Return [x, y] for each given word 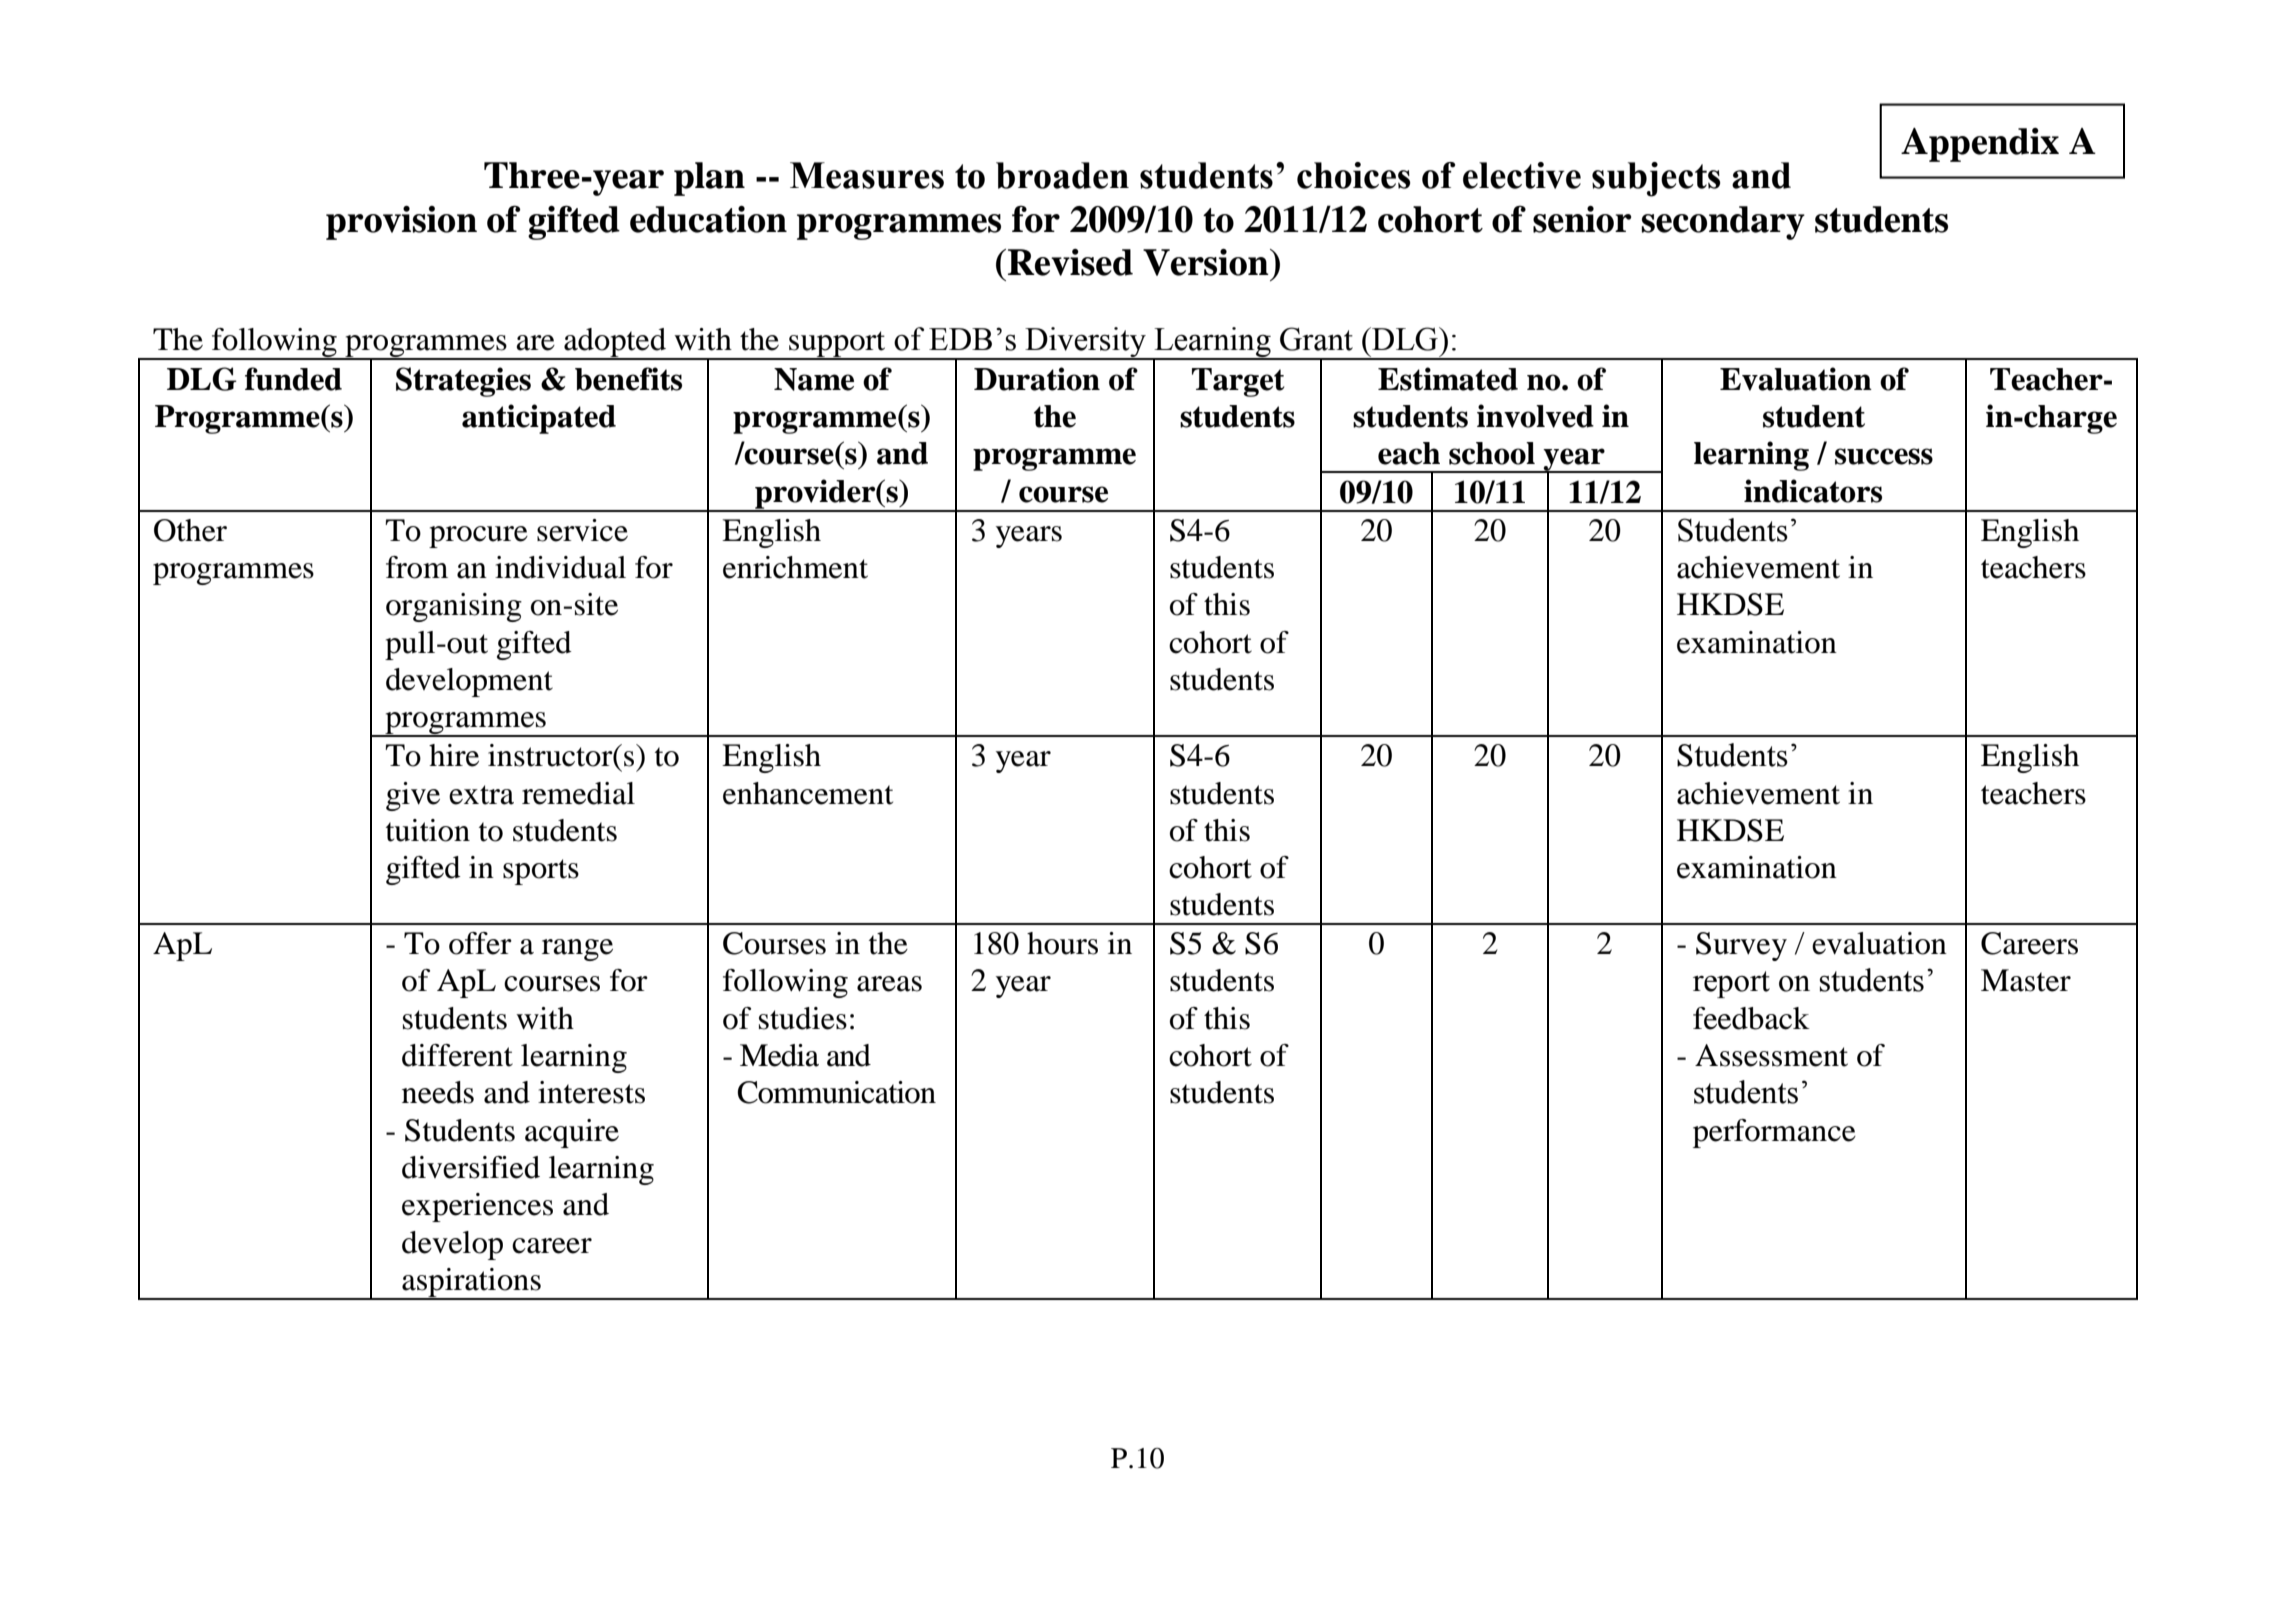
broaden [1062, 175]
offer [480, 943]
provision [401, 223]
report [1731, 984]
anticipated [539, 419]
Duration [1037, 379]
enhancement [808, 793]
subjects [1656, 179]
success [1884, 456]
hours [1062, 943]
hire [454, 755]
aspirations [471, 1283]
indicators [1813, 491]
